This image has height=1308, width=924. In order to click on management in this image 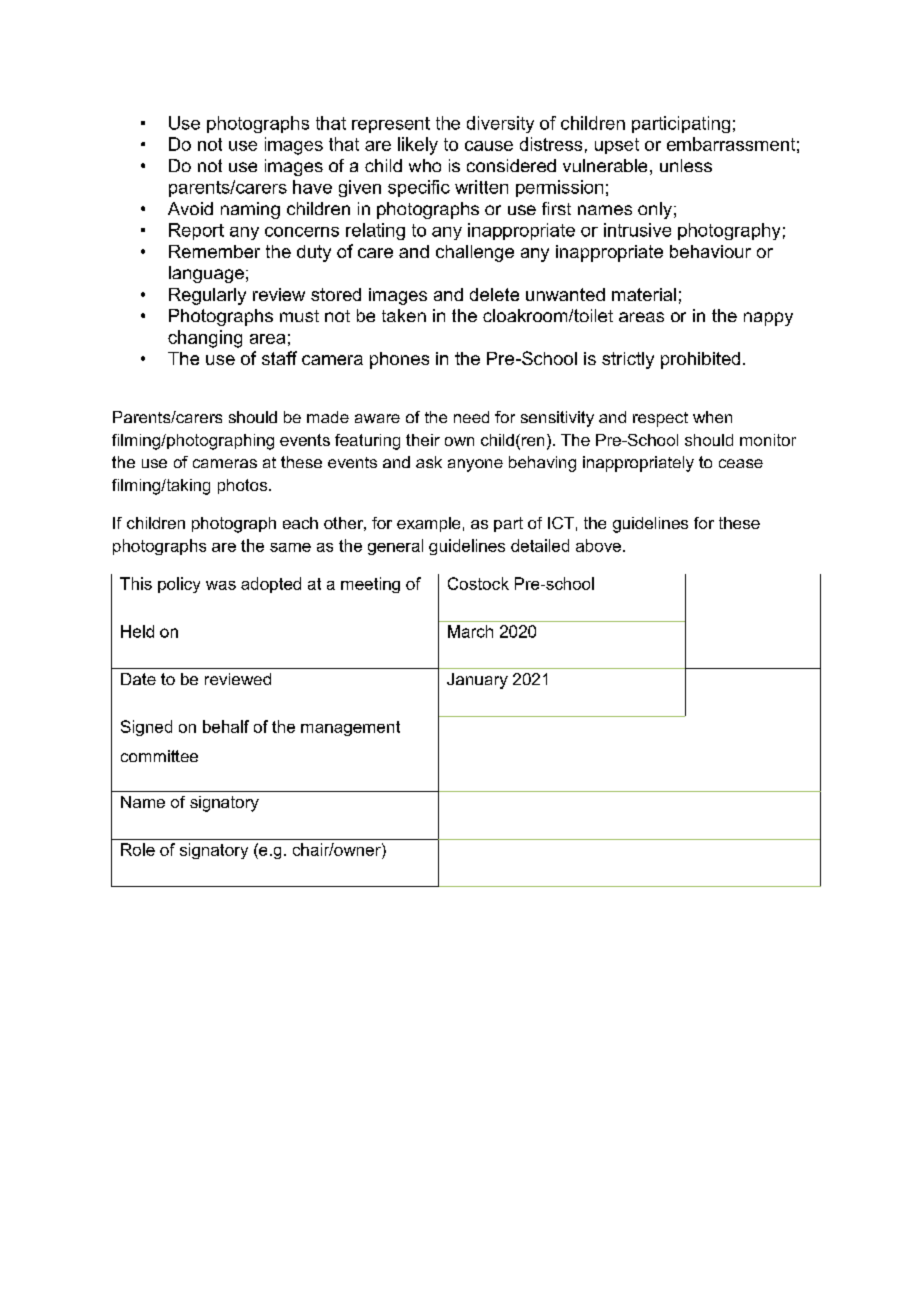, I will do `click(350, 728)`.
